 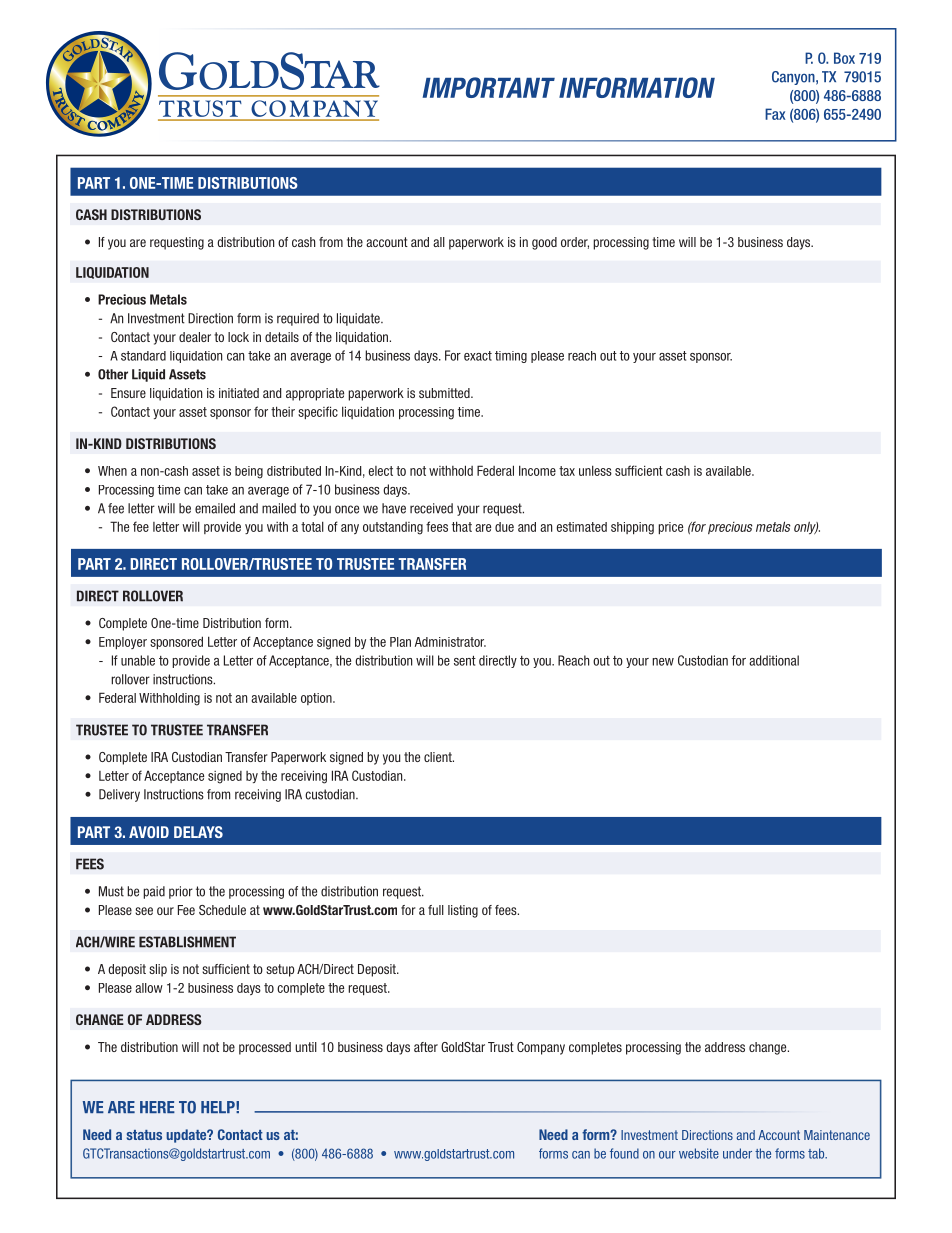 What do you see at coordinates (298, 319) in the image?
I see `required` at bounding box center [298, 319].
